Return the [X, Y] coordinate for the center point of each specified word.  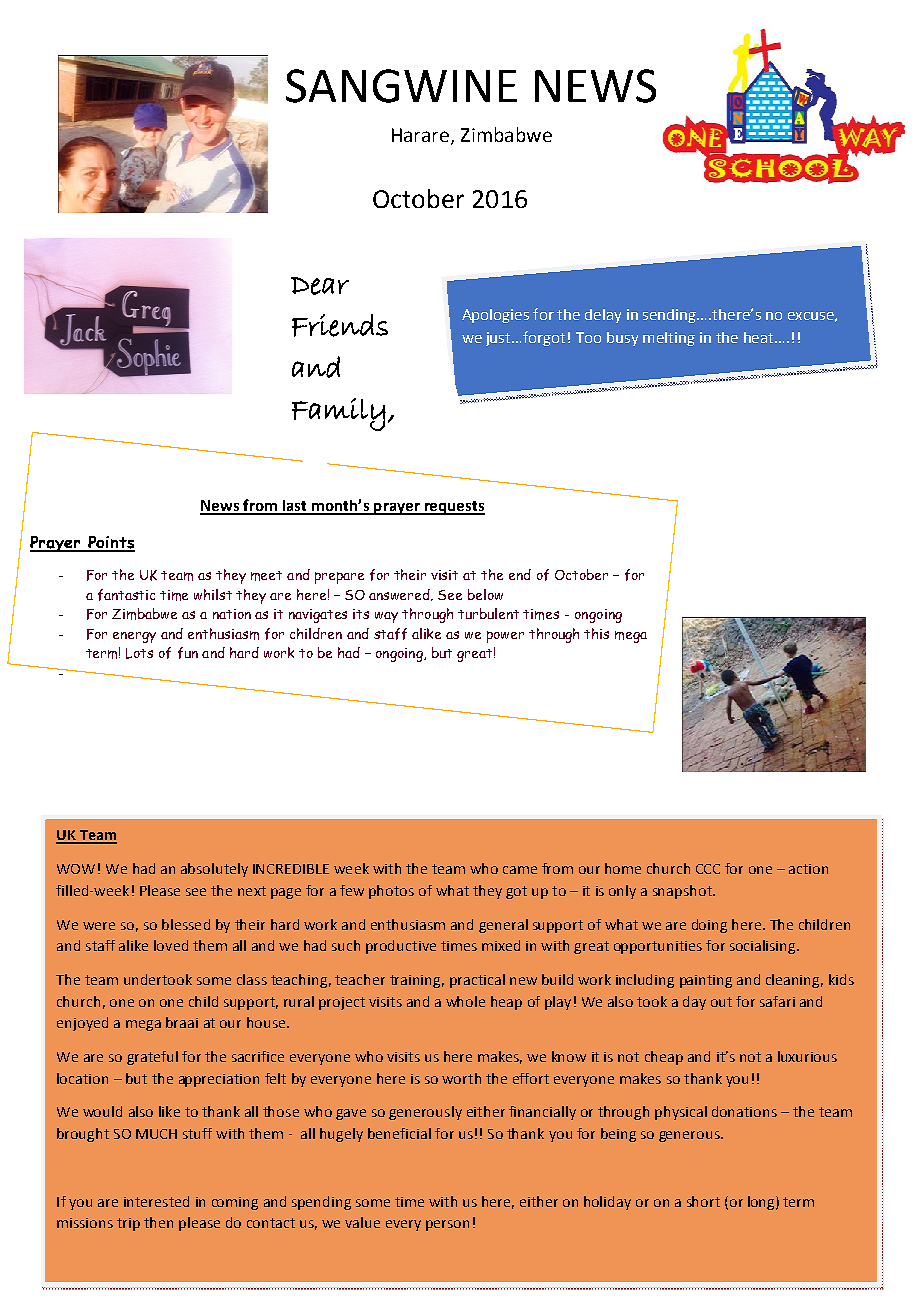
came [520, 870]
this [596, 633]
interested [156, 1201]
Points [111, 543]
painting [706, 981]
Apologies [495, 316]
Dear [320, 286]
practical [477, 981]
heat [760, 337]
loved [171, 945]
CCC [708, 869]
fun [188, 653]
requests [453, 508]
